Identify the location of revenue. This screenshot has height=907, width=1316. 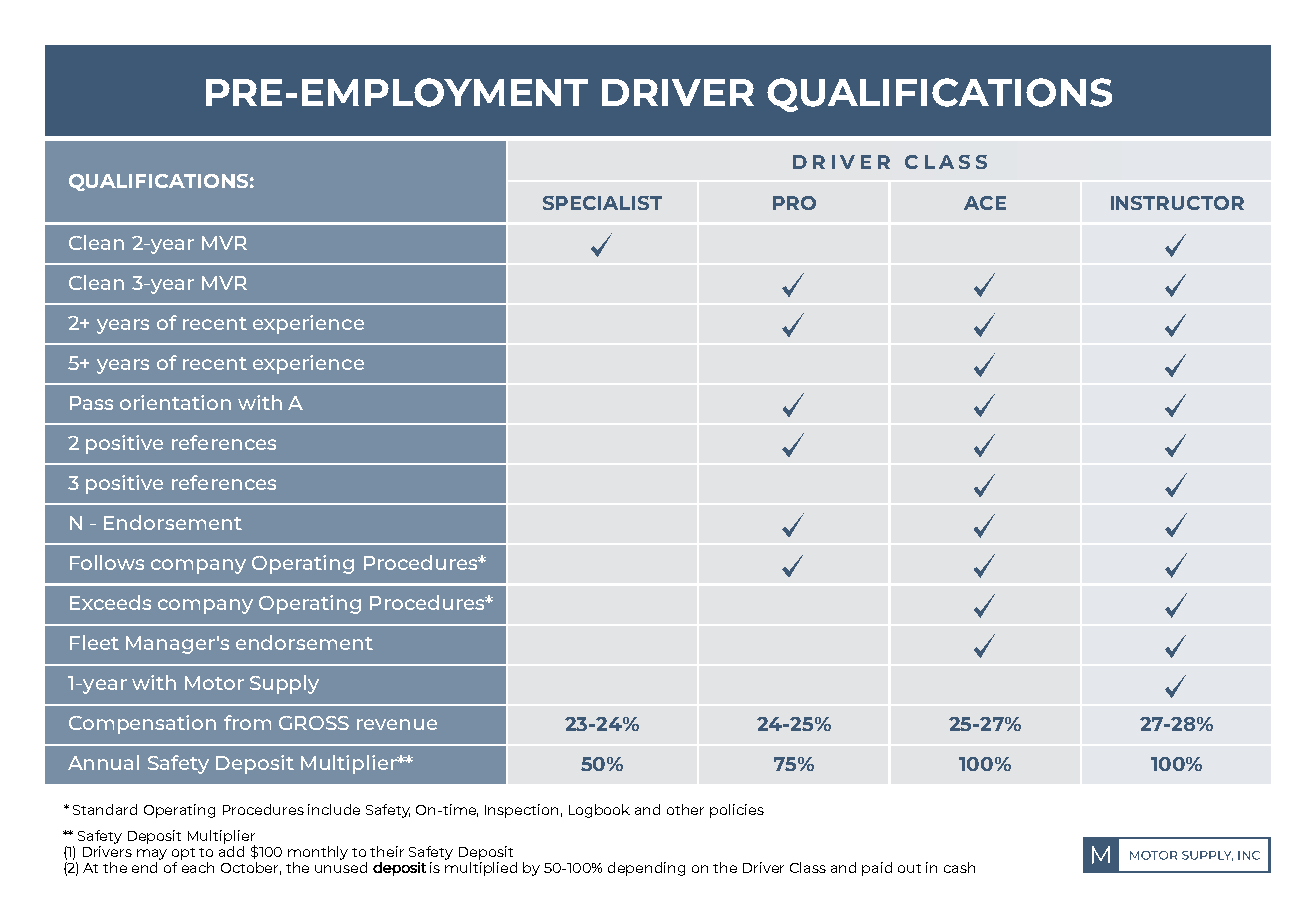
(397, 724).
